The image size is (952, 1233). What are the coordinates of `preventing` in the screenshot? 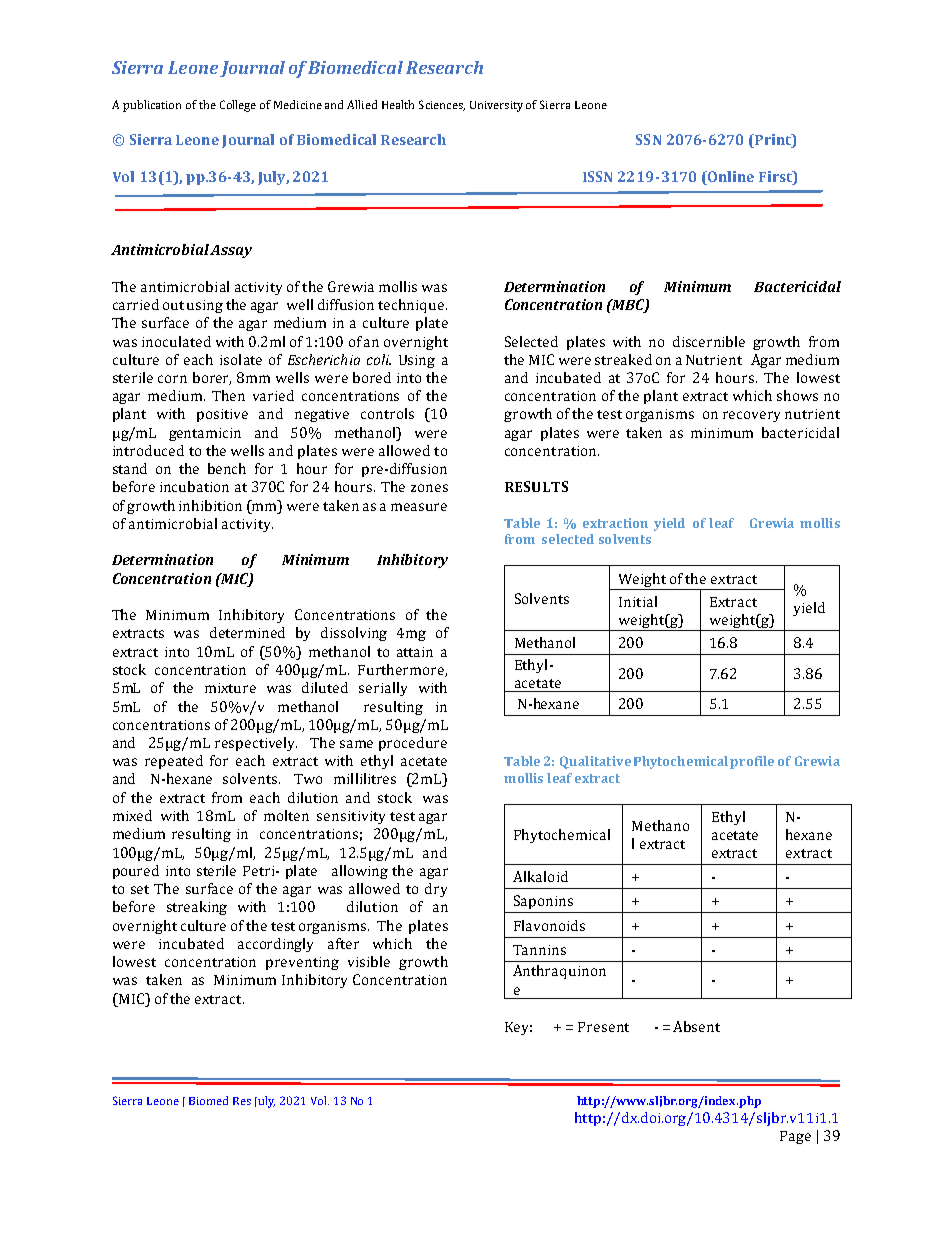 It's located at (302, 963).
